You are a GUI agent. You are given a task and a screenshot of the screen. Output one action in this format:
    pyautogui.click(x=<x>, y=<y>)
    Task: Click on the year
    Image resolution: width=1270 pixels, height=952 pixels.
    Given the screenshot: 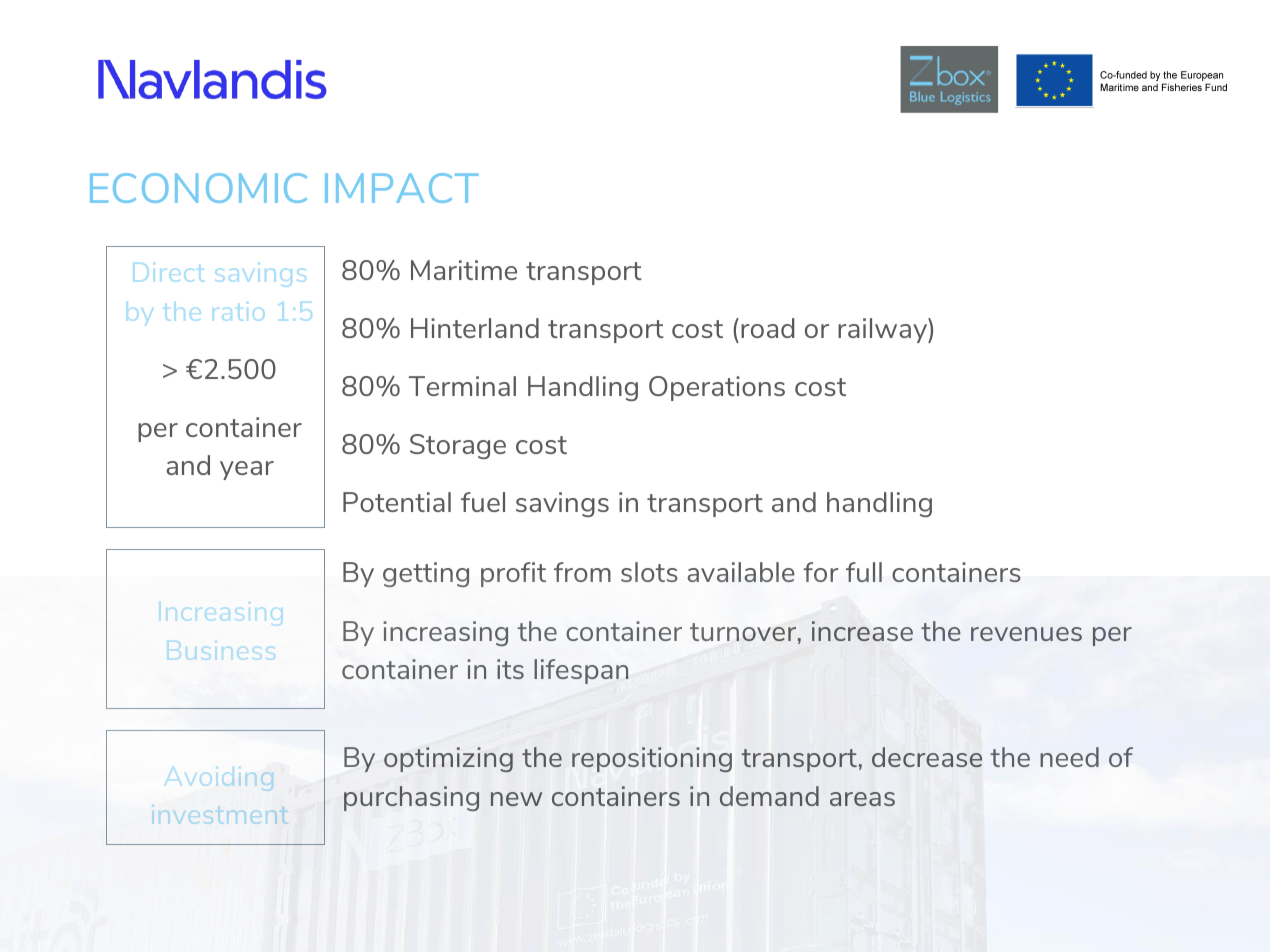 What is the action you would take?
    pyautogui.click(x=247, y=470)
